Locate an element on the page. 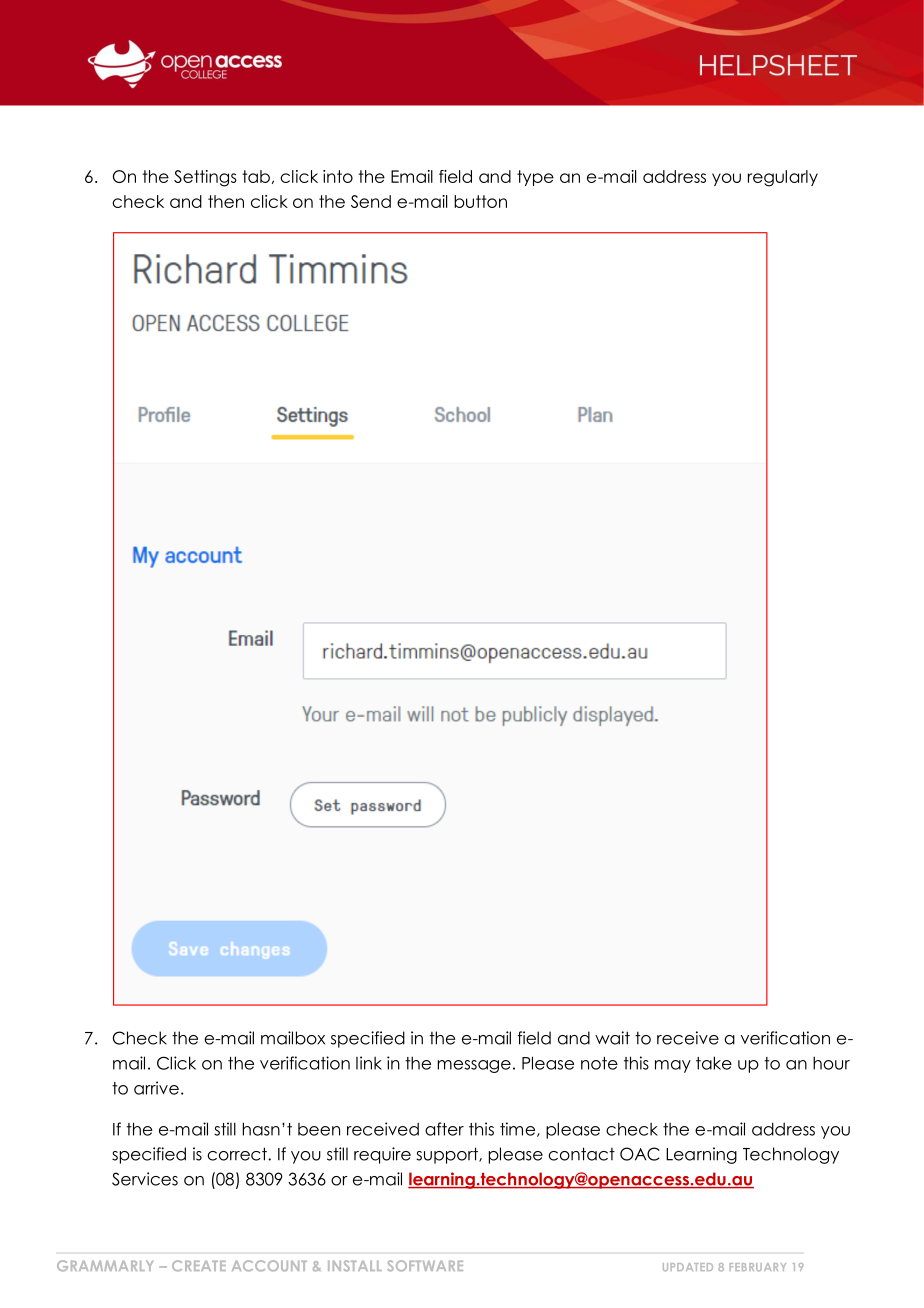  link is located at coordinates (369, 1063).
